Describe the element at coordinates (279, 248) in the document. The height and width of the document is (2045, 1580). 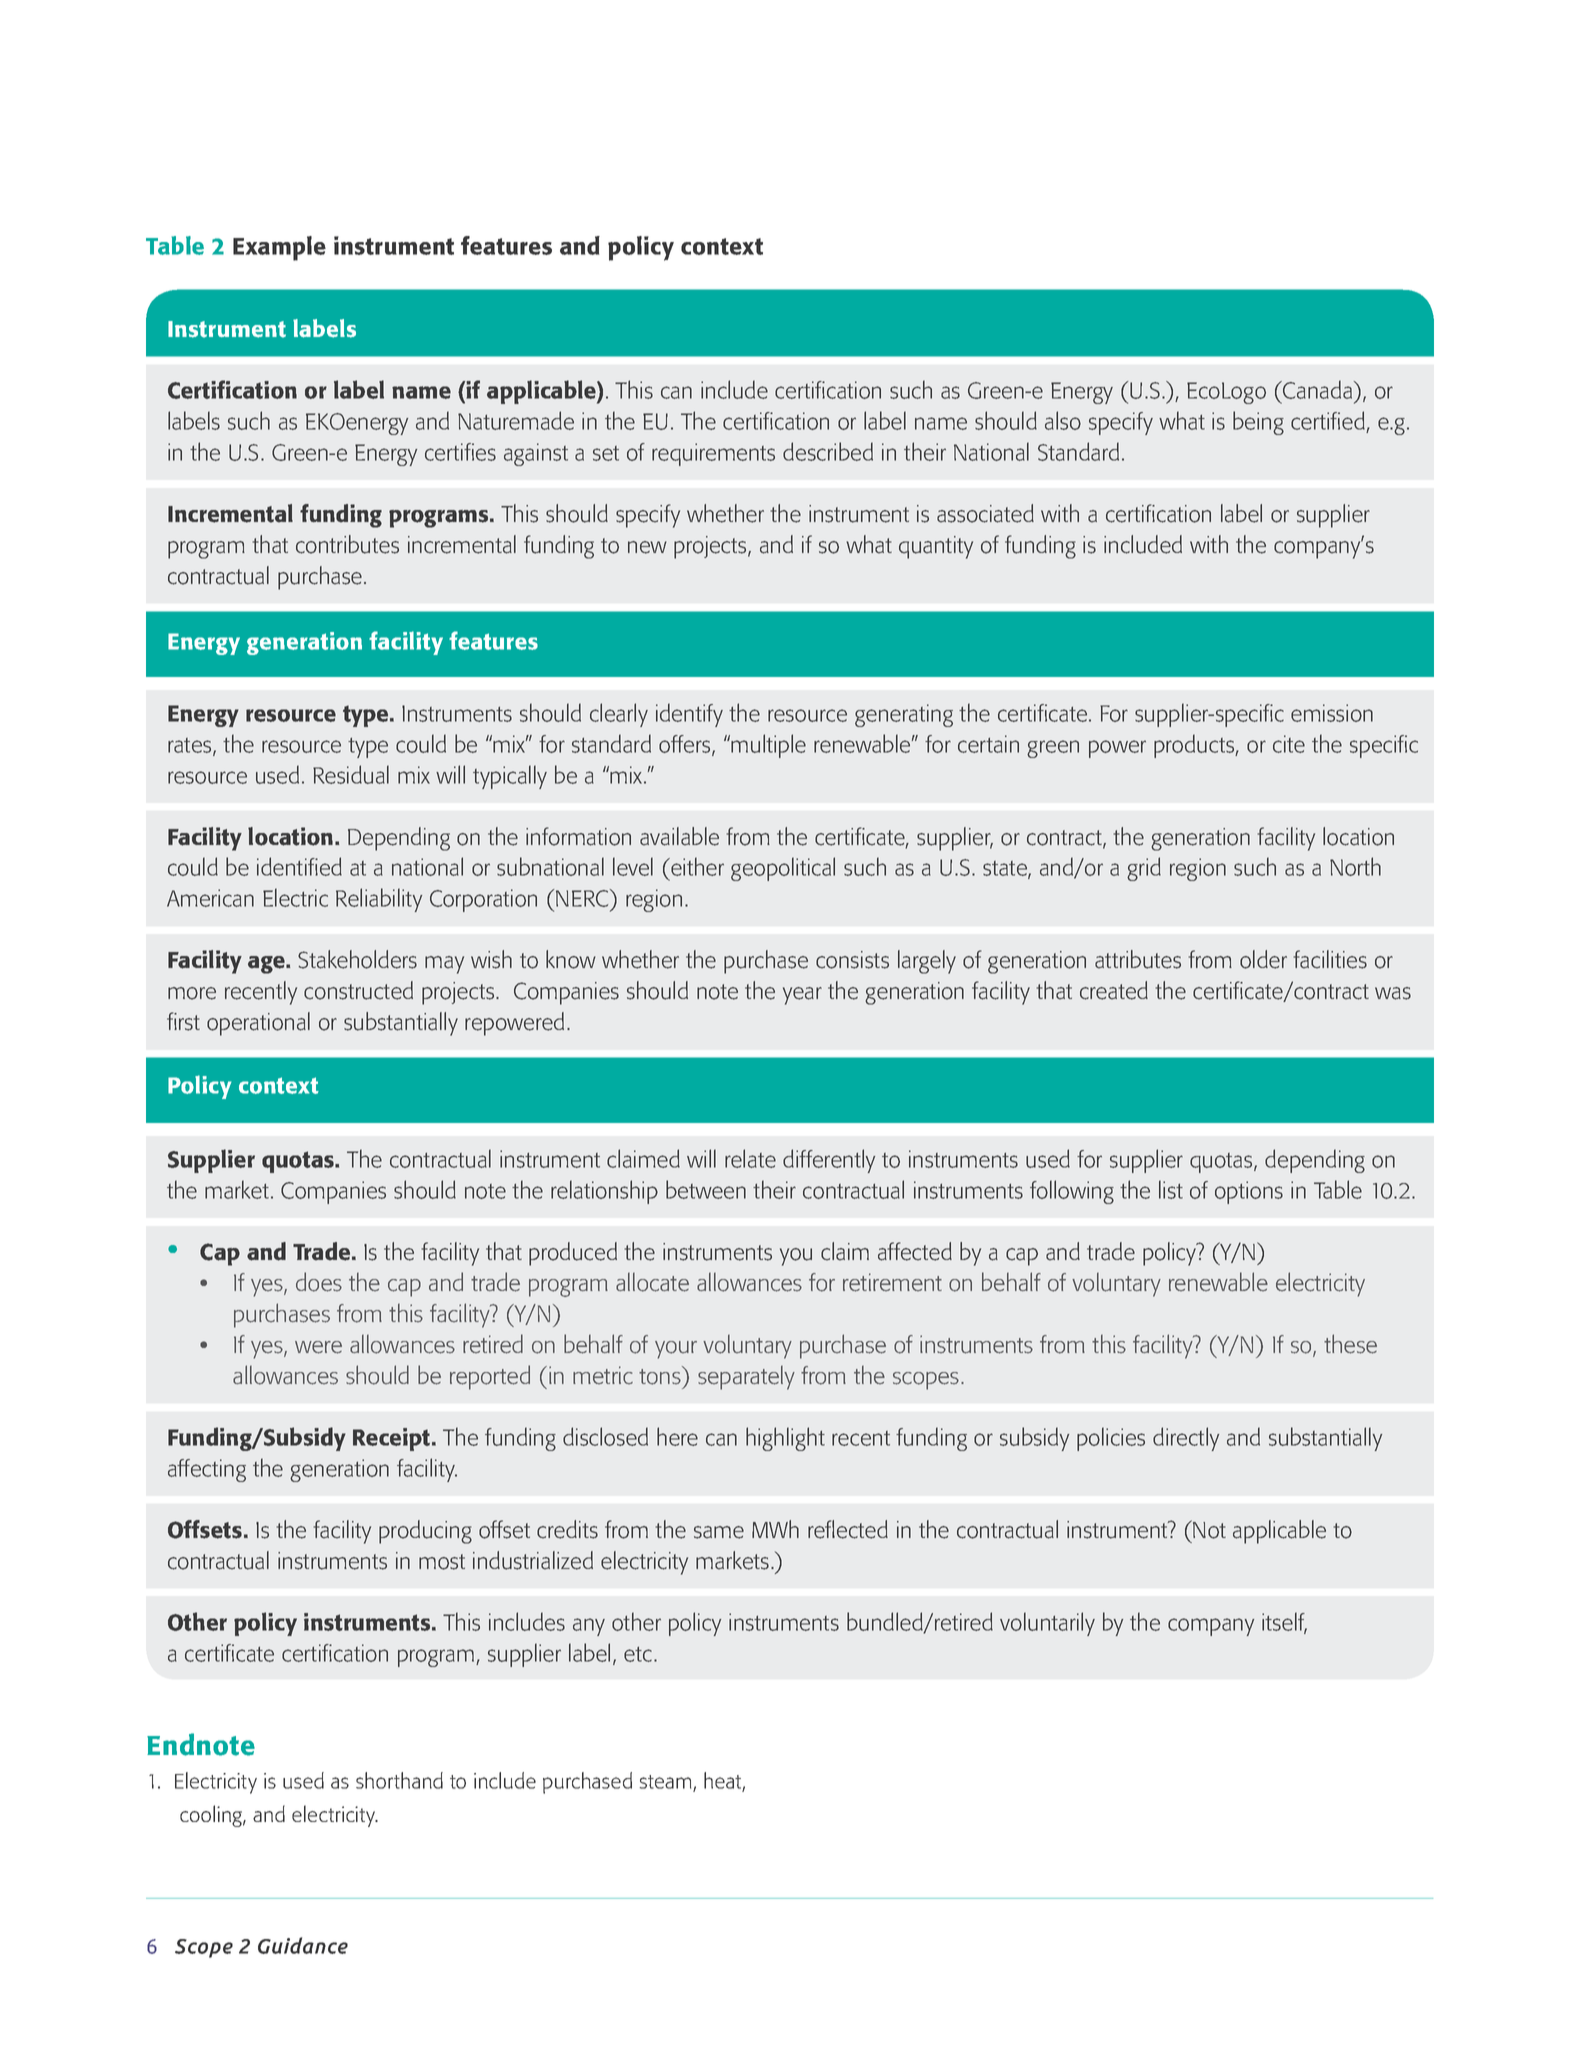
I see `Example` at that location.
